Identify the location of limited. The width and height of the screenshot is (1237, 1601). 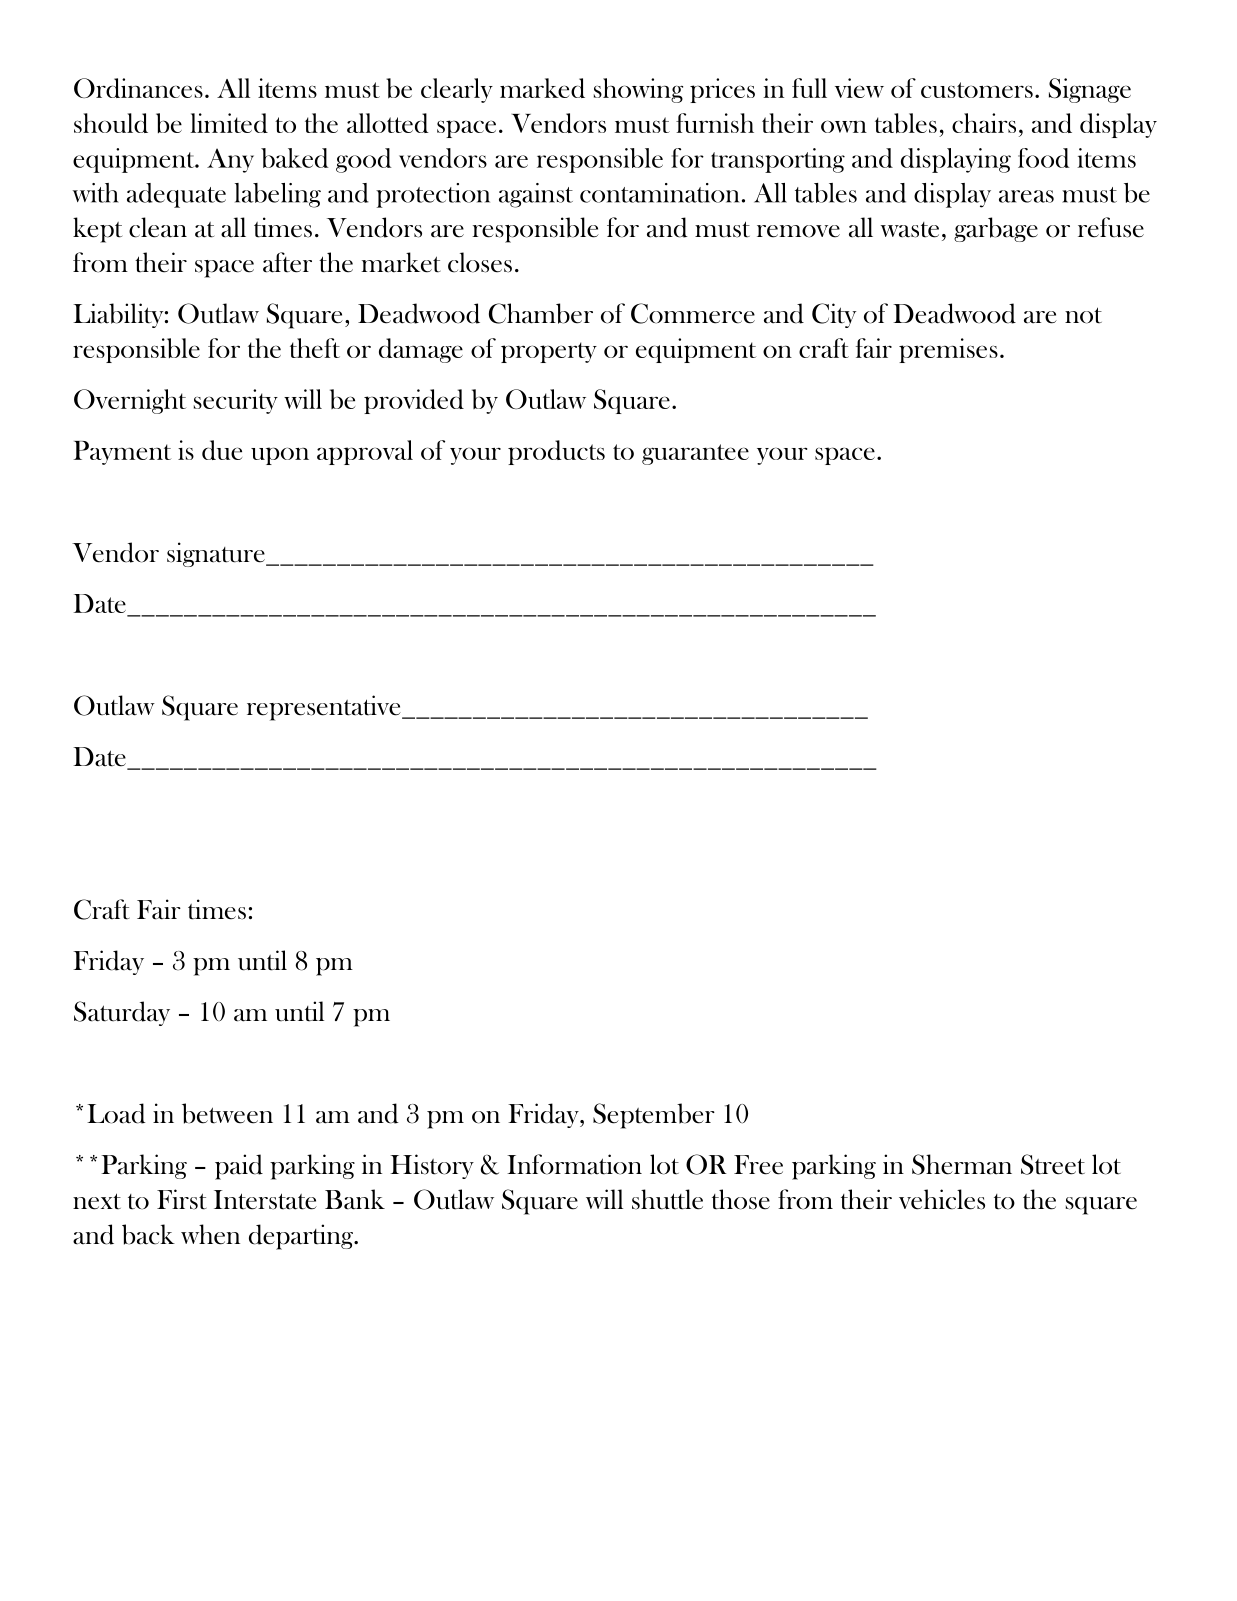
(229, 123).
